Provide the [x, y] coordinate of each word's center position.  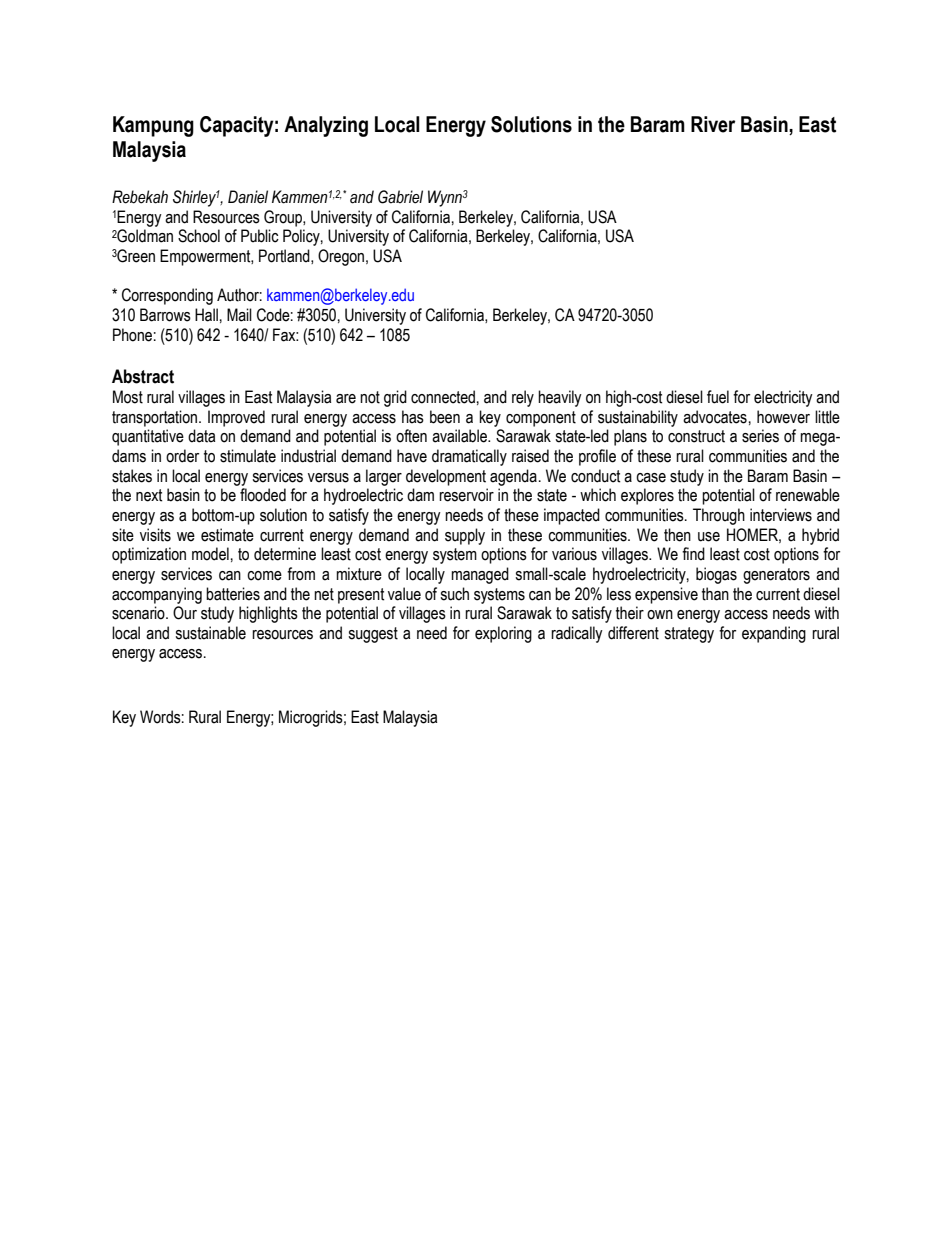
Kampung [153, 126]
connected [443, 397]
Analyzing [326, 126]
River [713, 124]
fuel [718, 397]
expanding [774, 634]
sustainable [210, 633]
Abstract [143, 376]
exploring [503, 634]
